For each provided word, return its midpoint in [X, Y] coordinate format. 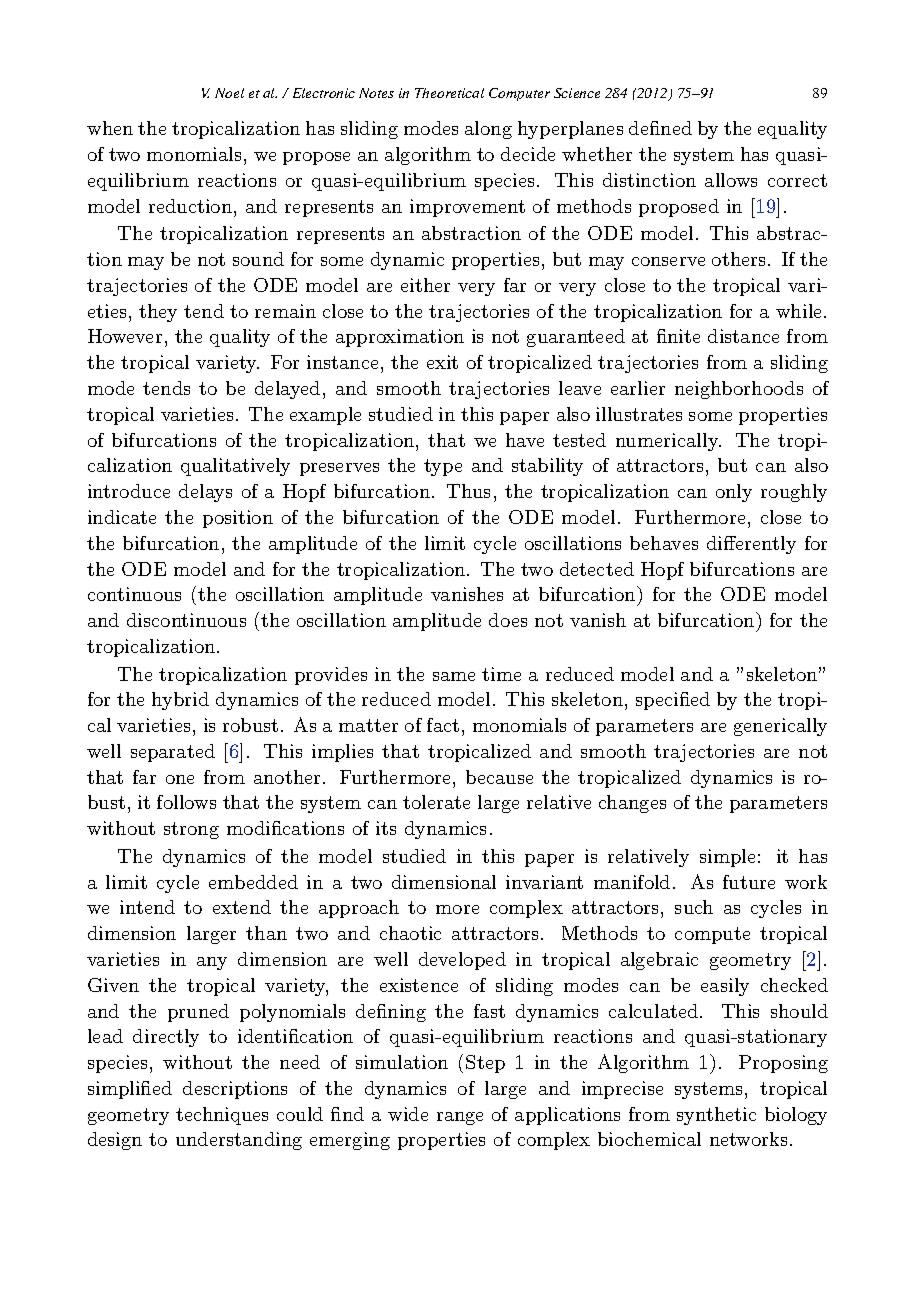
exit [442, 362]
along [488, 130]
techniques [222, 1116]
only [734, 493]
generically [780, 727]
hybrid [180, 701]
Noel [229, 93]
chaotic [410, 933]
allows [731, 180]
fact [443, 725]
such [694, 907]
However [125, 336]
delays [205, 493]
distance [743, 336]
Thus [468, 491]
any [212, 963]
